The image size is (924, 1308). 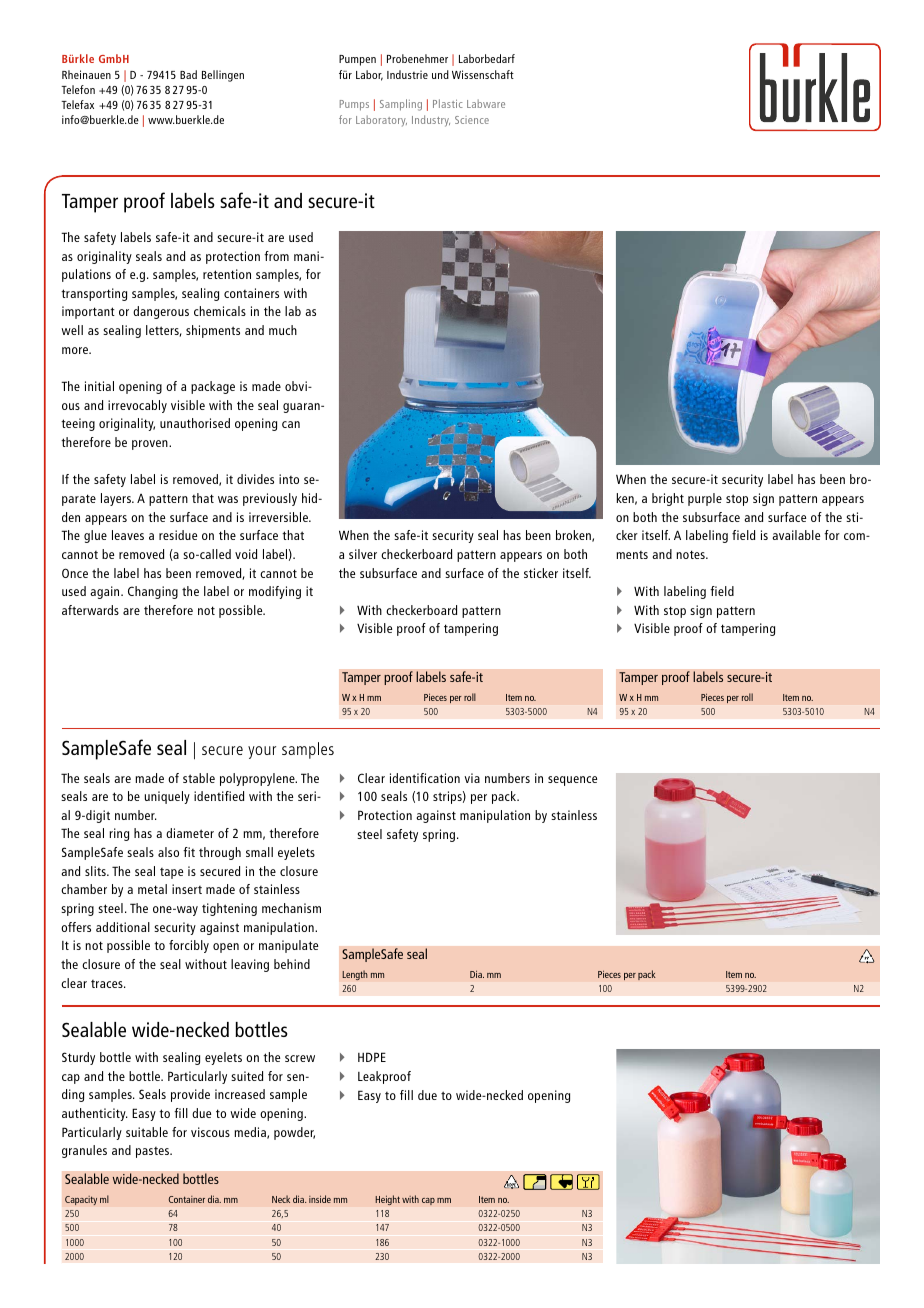 I want to click on pastes, so click(x=154, y=1152).
